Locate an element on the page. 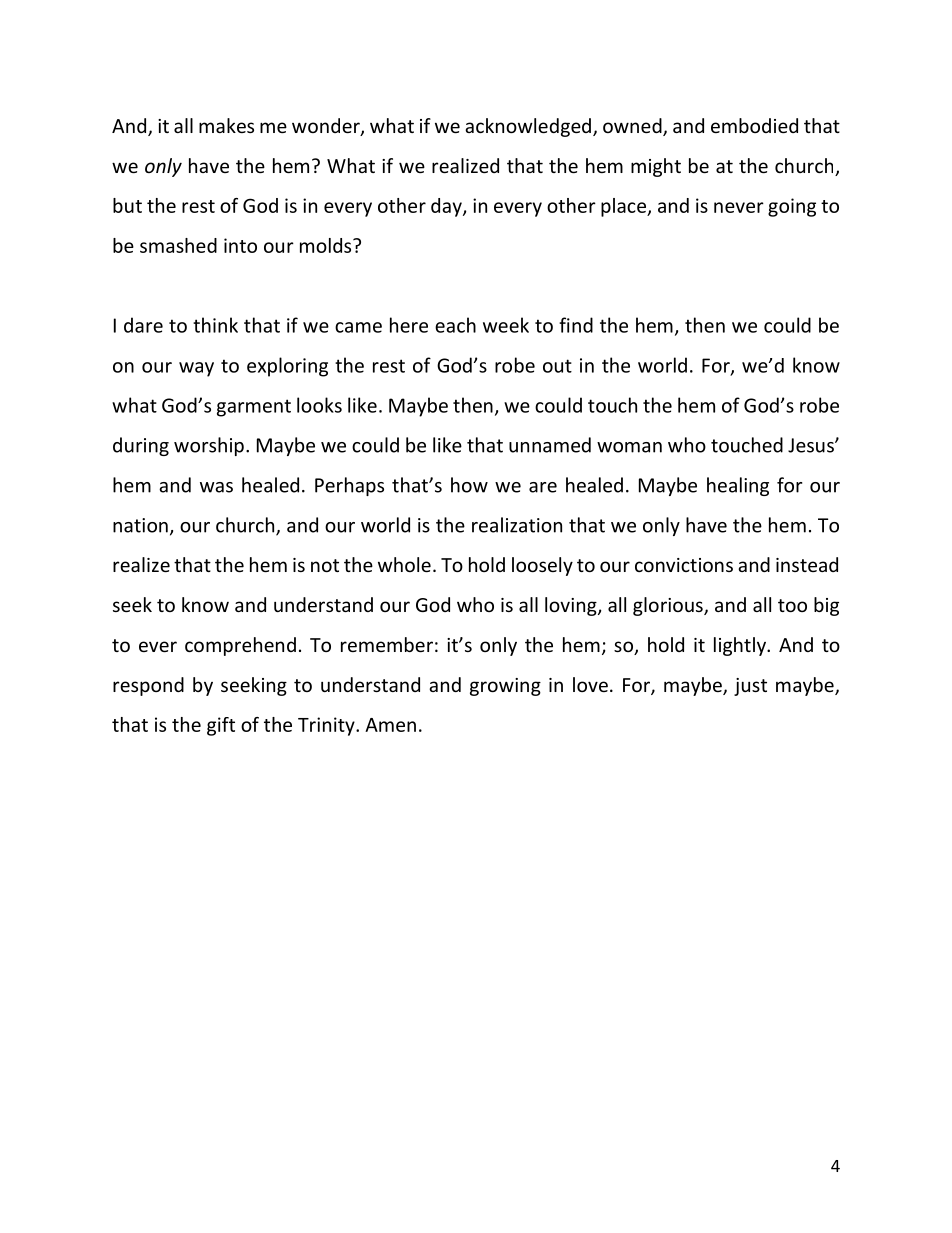 The width and height of the page is (952, 1233). worship is located at coordinates (209, 446).
